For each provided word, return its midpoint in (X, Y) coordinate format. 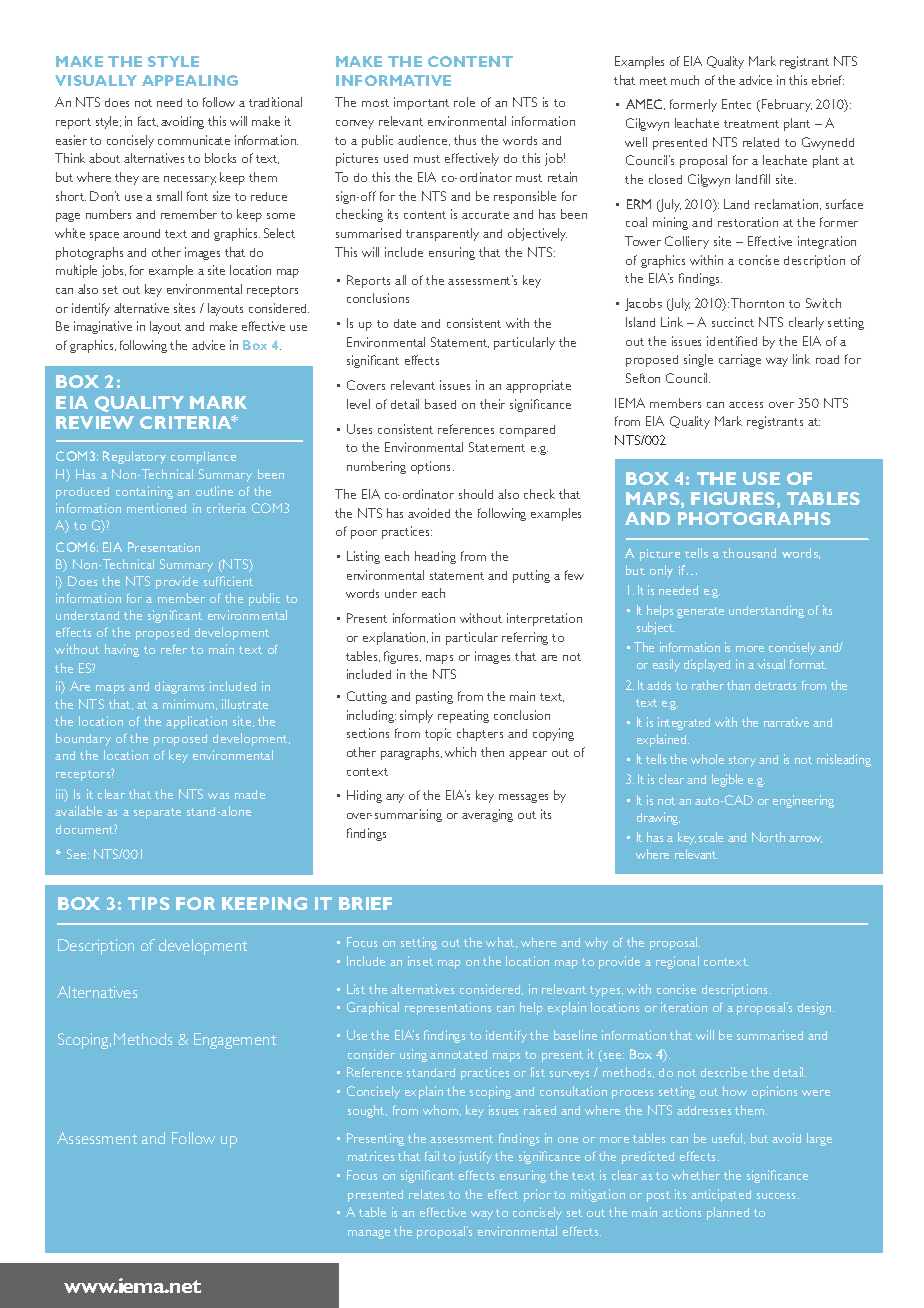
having (122, 650)
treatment (751, 124)
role (464, 102)
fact (148, 121)
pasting (434, 697)
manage (369, 1234)
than (738, 685)
